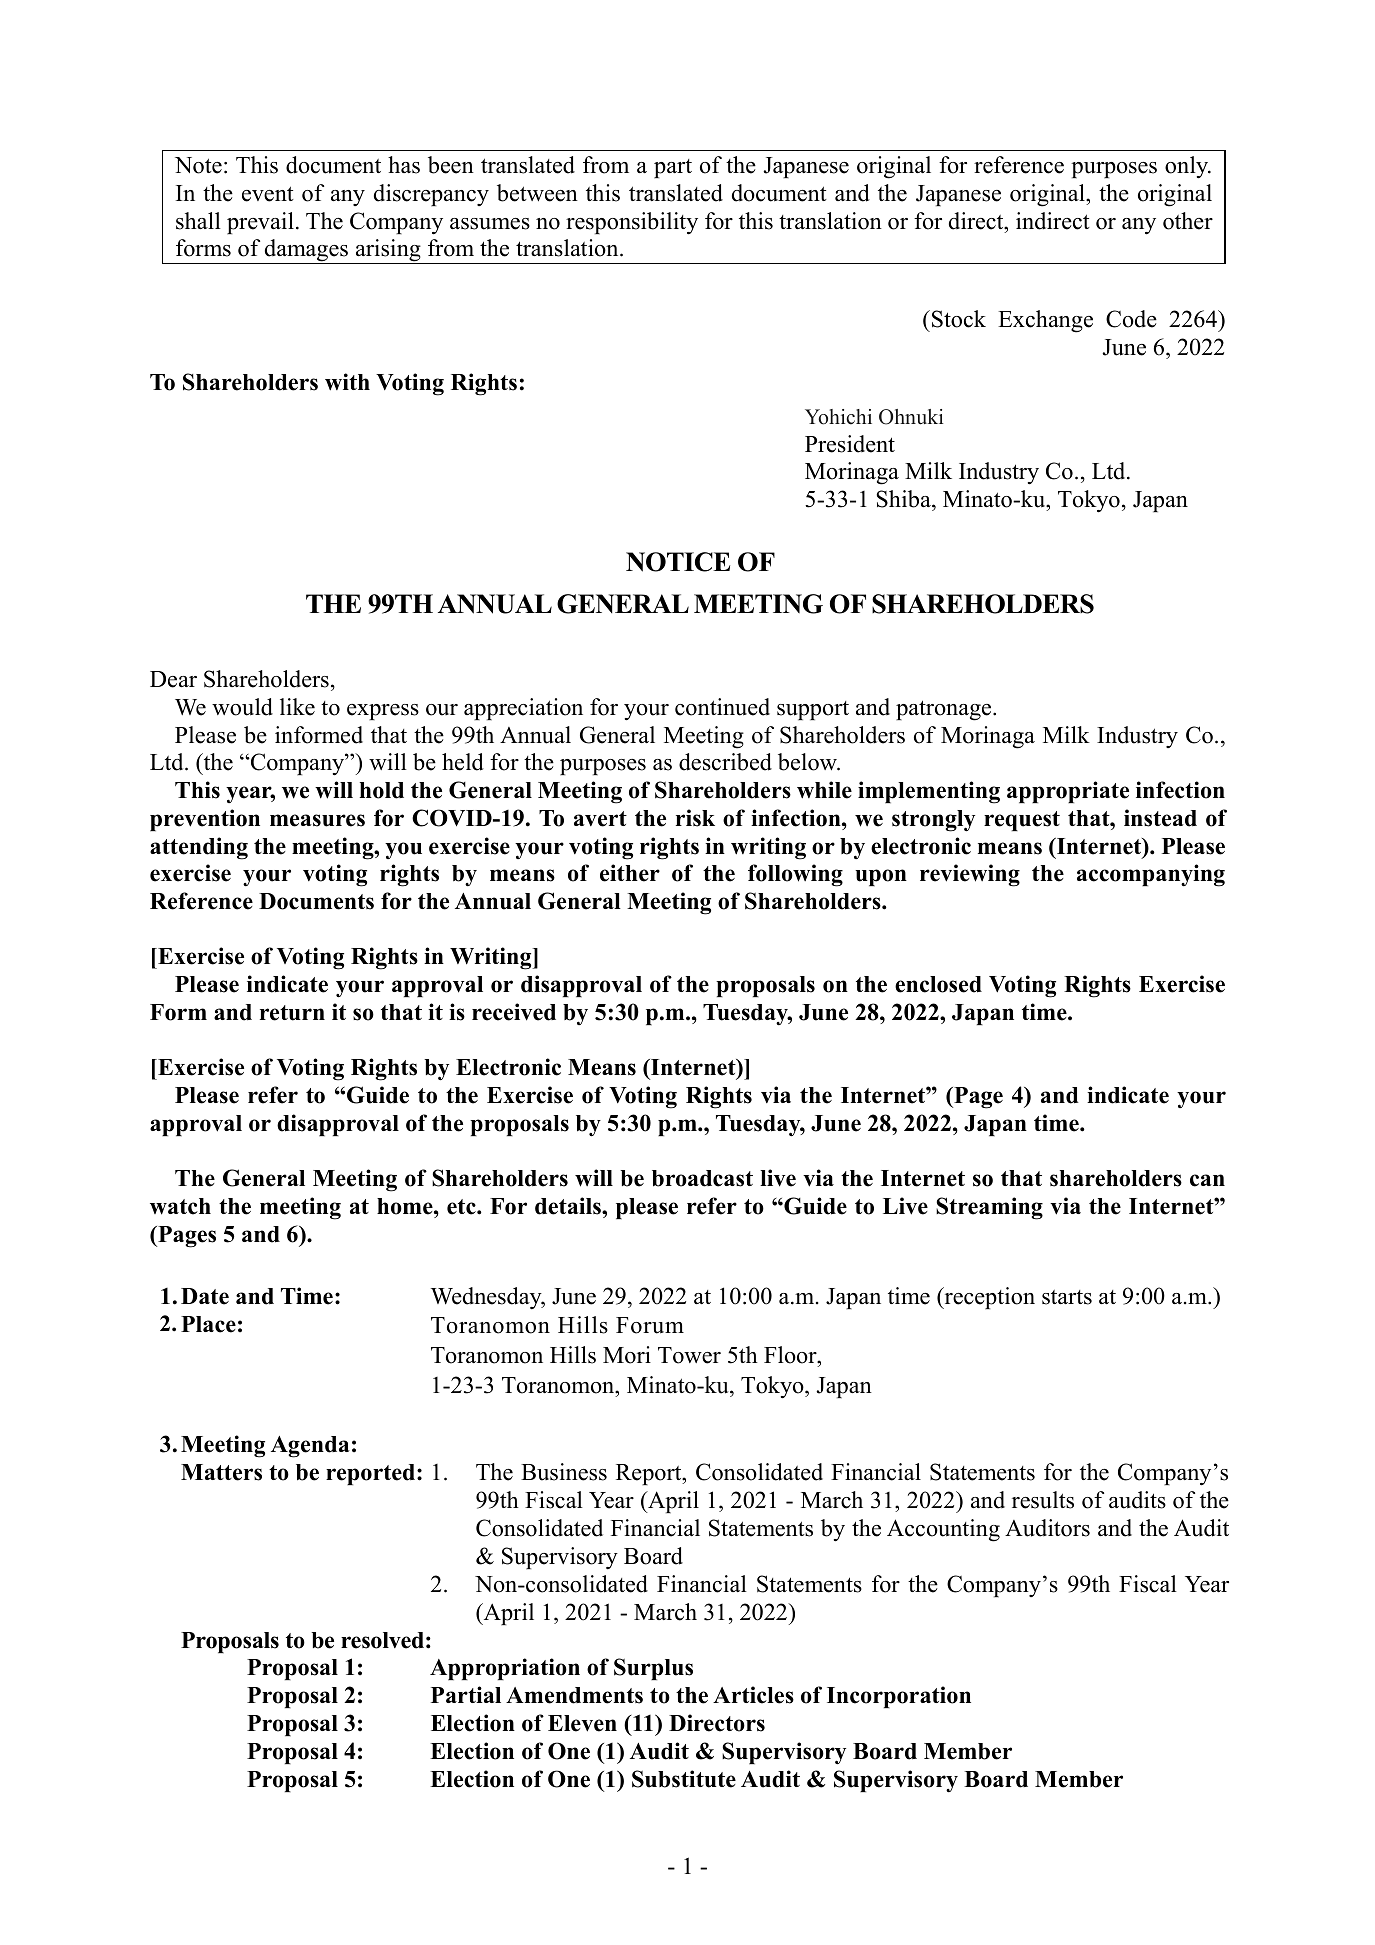  I want to click on other, so click(1188, 221).
